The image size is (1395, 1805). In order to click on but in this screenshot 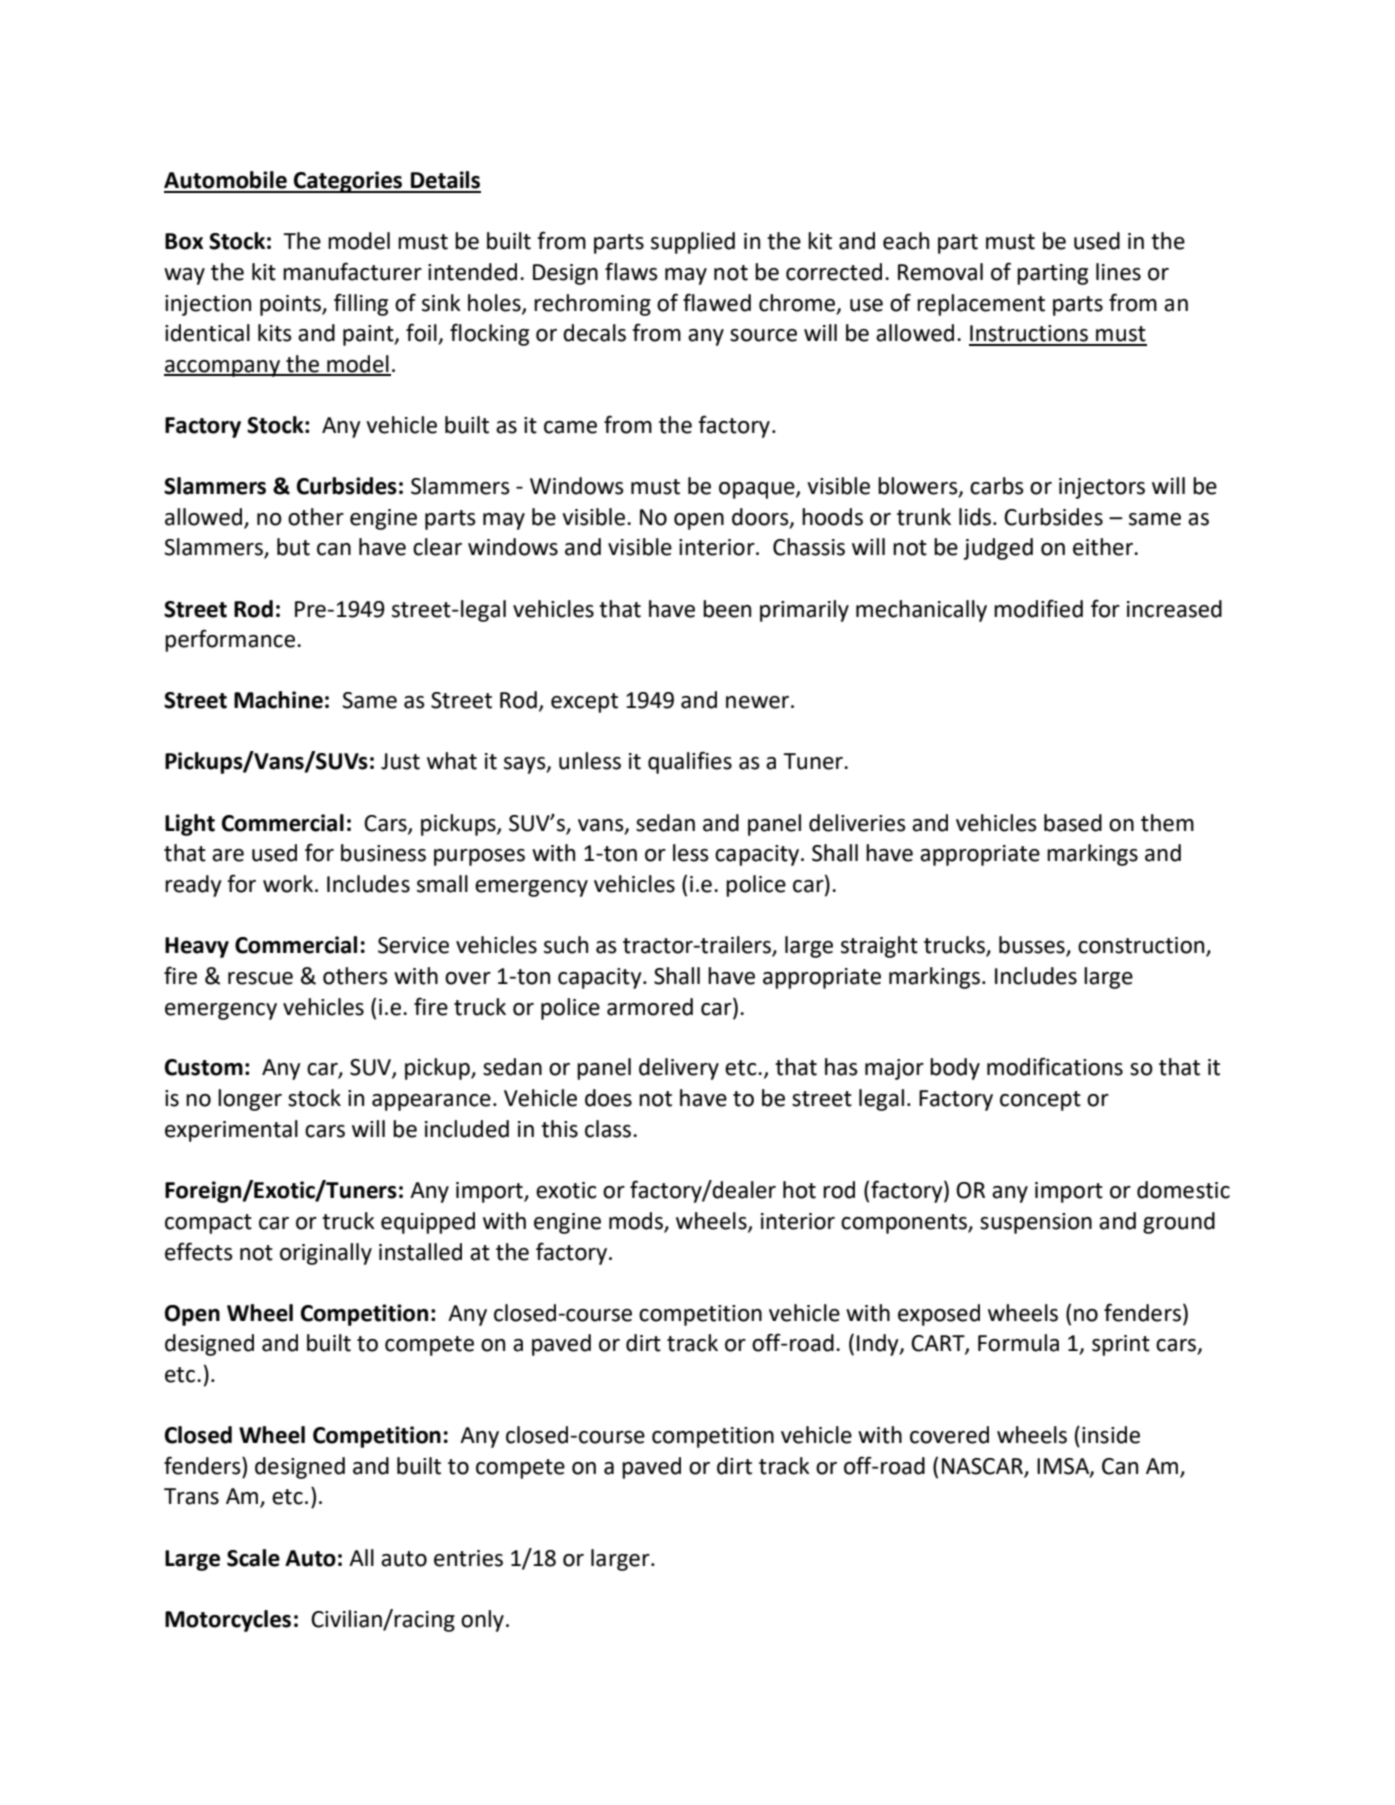, I will do `click(293, 547)`.
